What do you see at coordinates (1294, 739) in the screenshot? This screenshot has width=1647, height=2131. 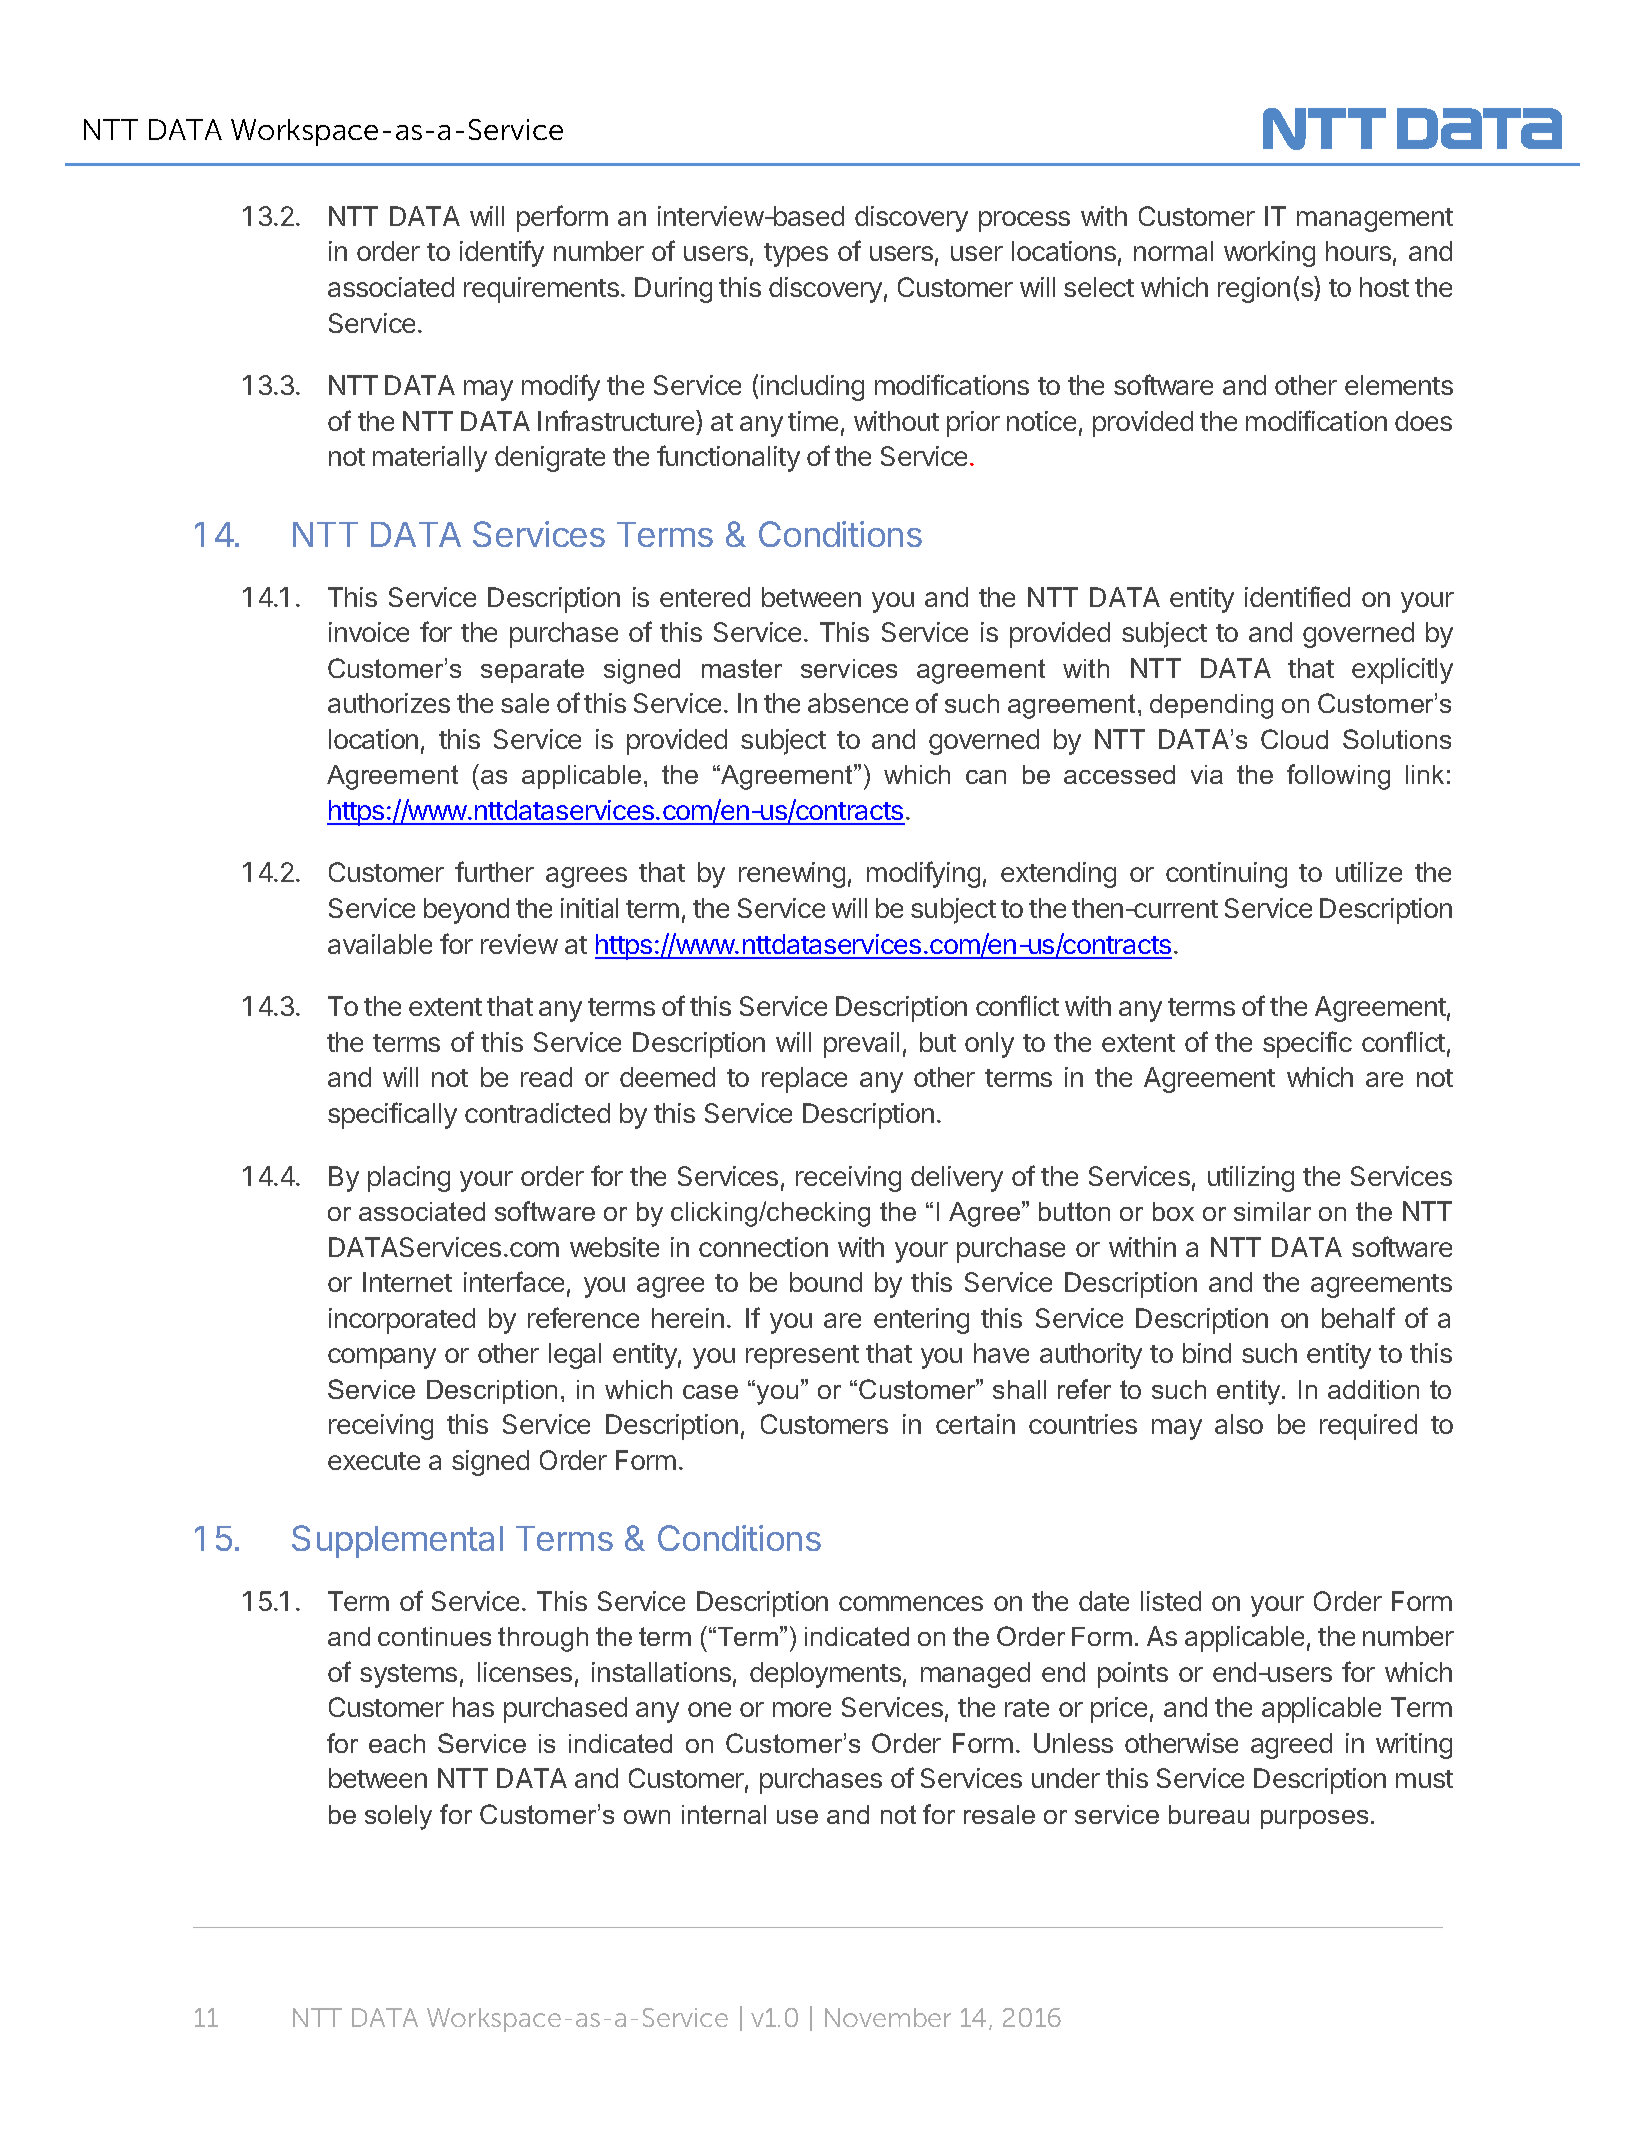 I see `Cloud` at bounding box center [1294, 739].
